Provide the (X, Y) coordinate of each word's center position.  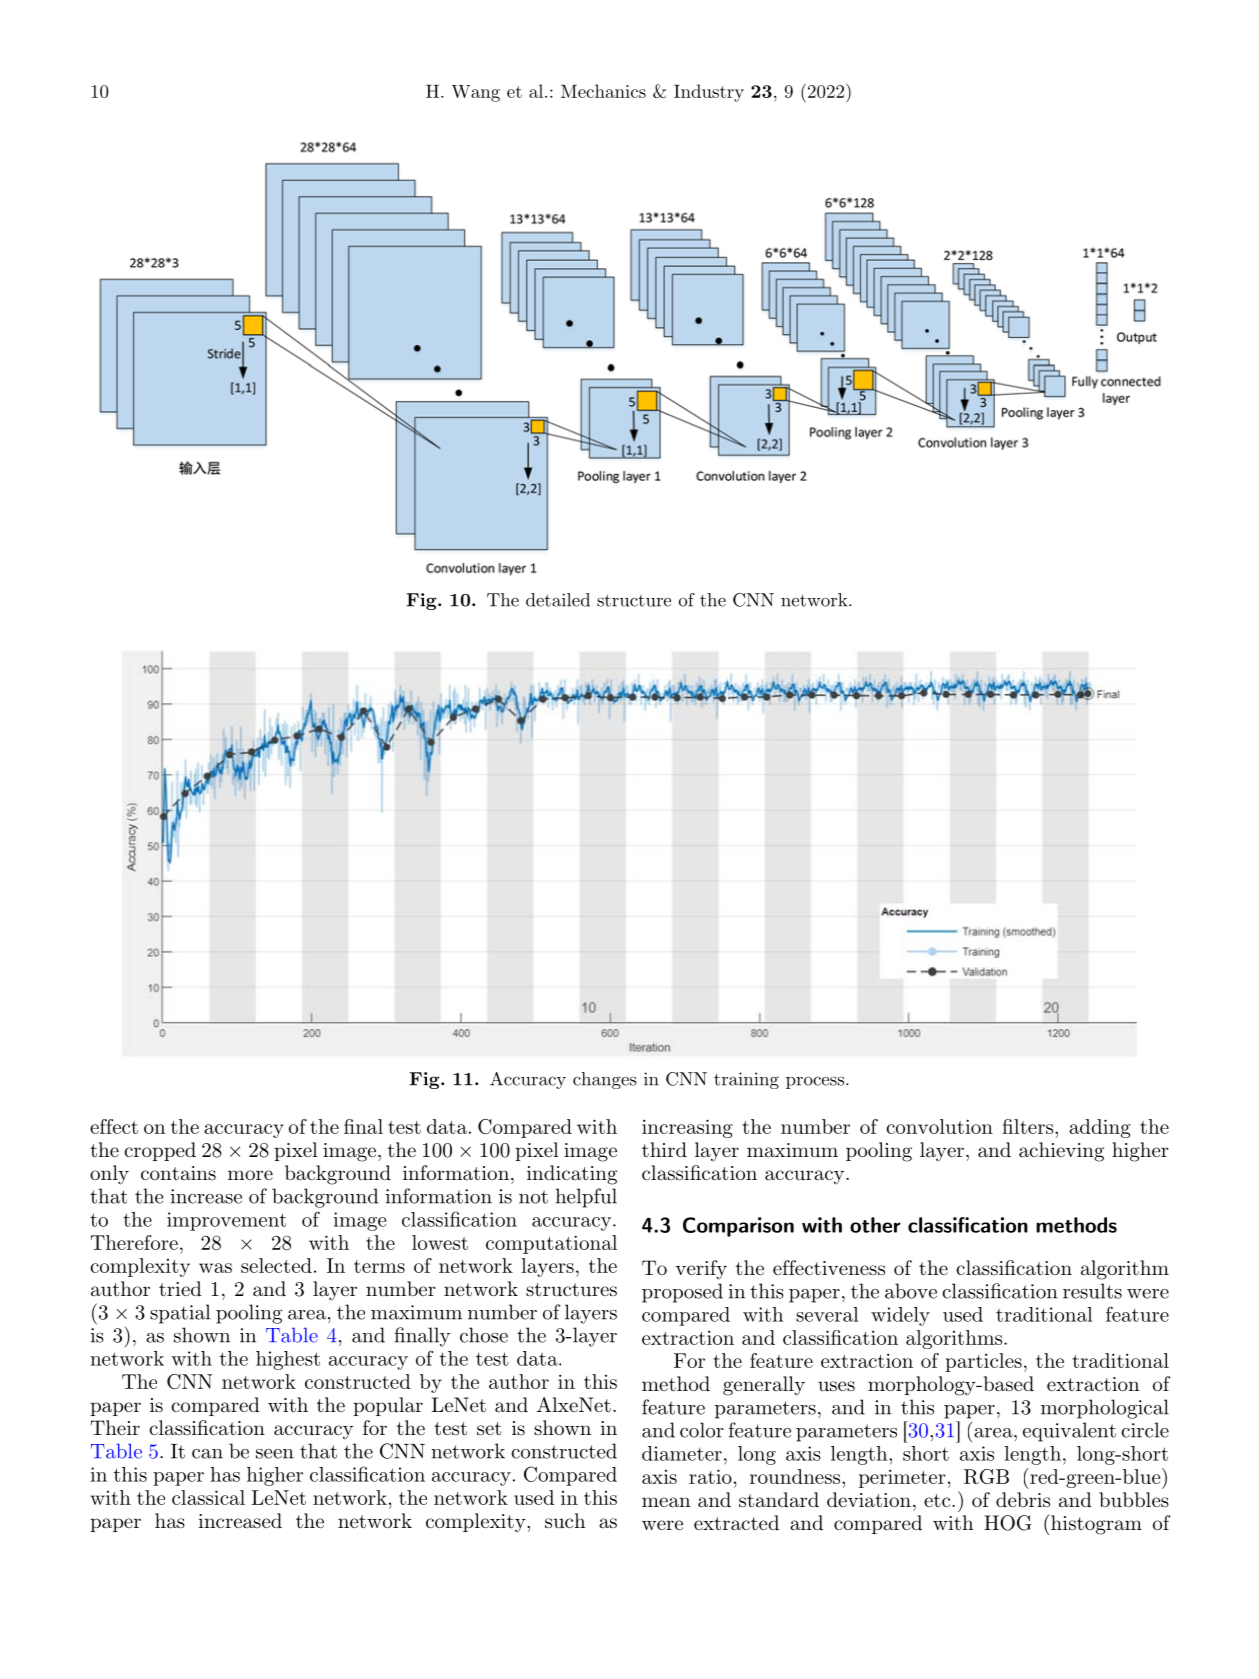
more (250, 1175)
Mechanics (603, 91)
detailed (558, 600)
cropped (160, 1151)
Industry (709, 93)
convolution (939, 1126)
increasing (687, 1128)
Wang (476, 93)
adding (1100, 1128)
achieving (1061, 1152)
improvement (226, 1221)
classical (208, 1497)
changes (605, 1080)
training (746, 1080)
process (816, 1082)
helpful (586, 1198)
